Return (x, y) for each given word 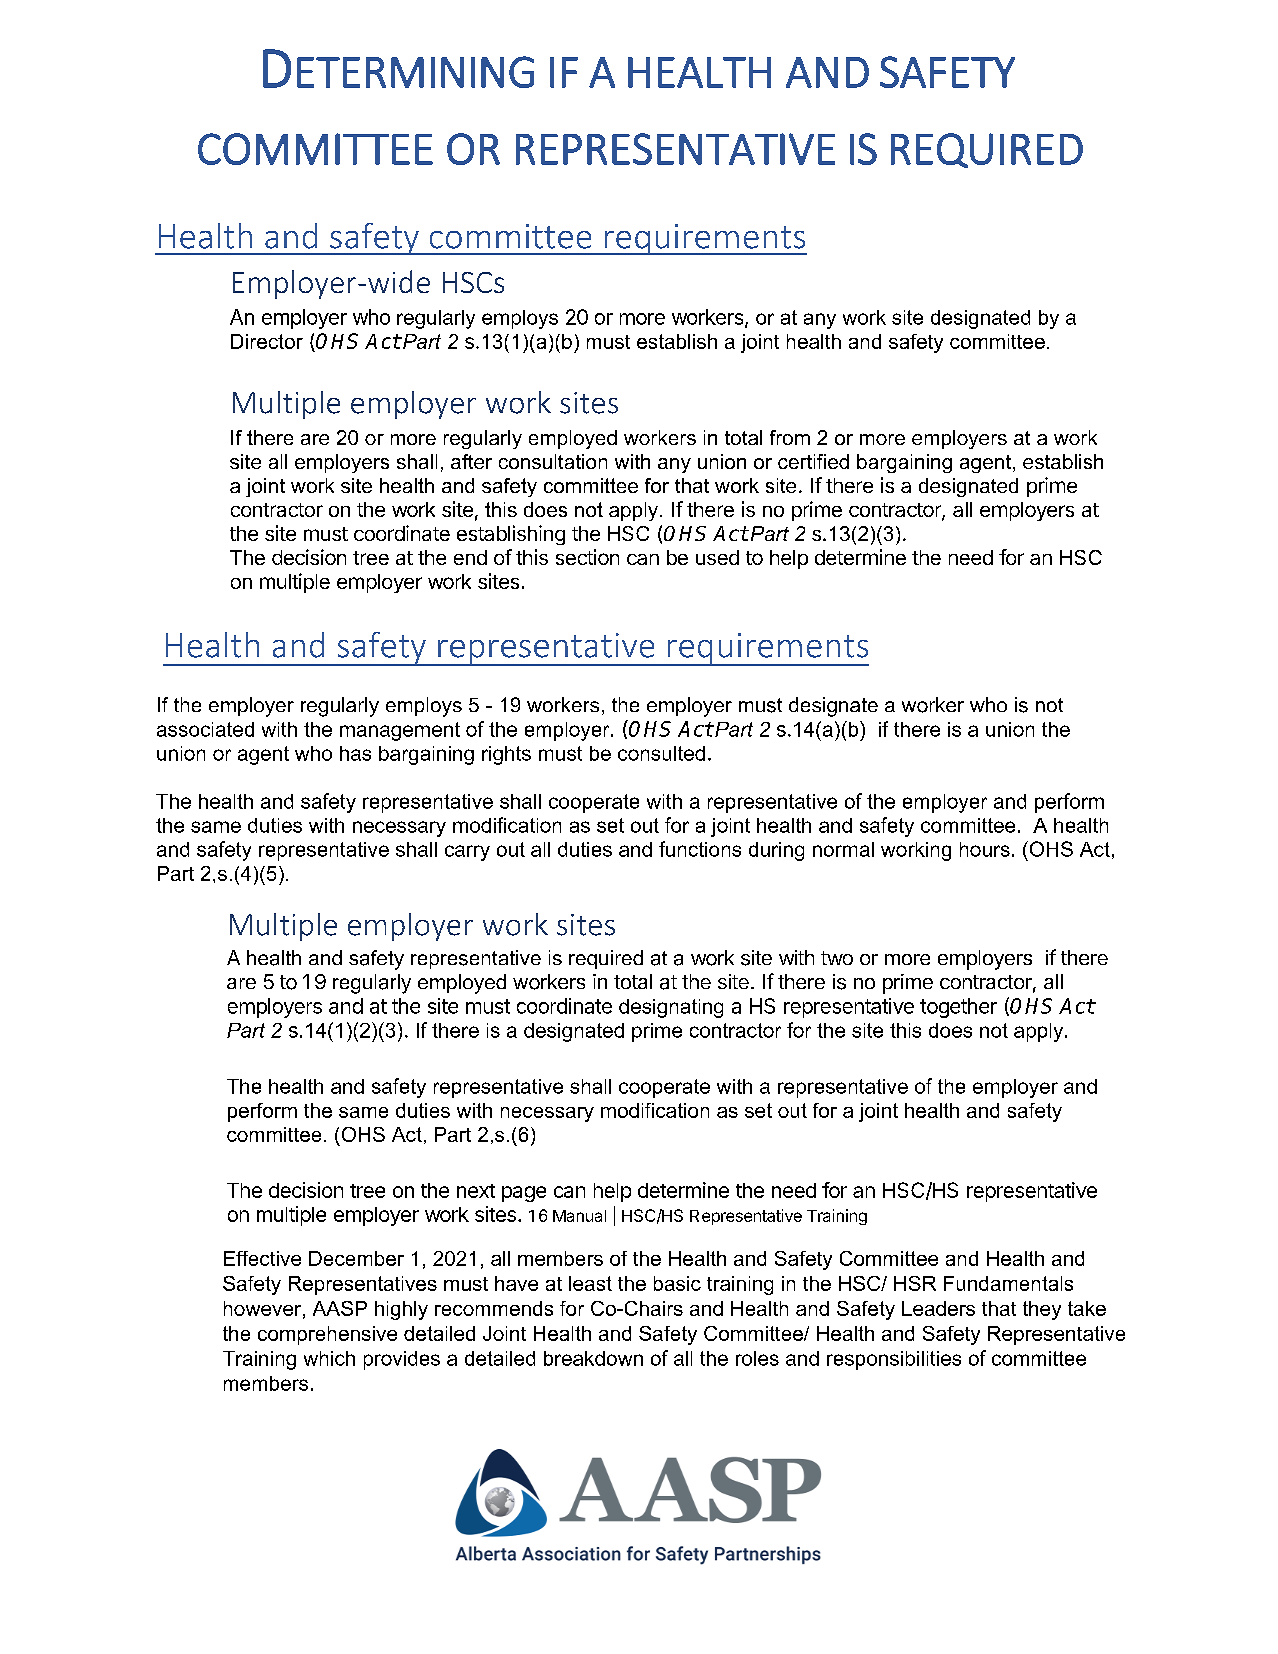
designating (671, 1008)
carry (467, 853)
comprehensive (327, 1335)
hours (985, 849)
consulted (661, 753)
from (790, 437)
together (958, 1008)
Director (267, 341)
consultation (553, 461)
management (400, 731)
